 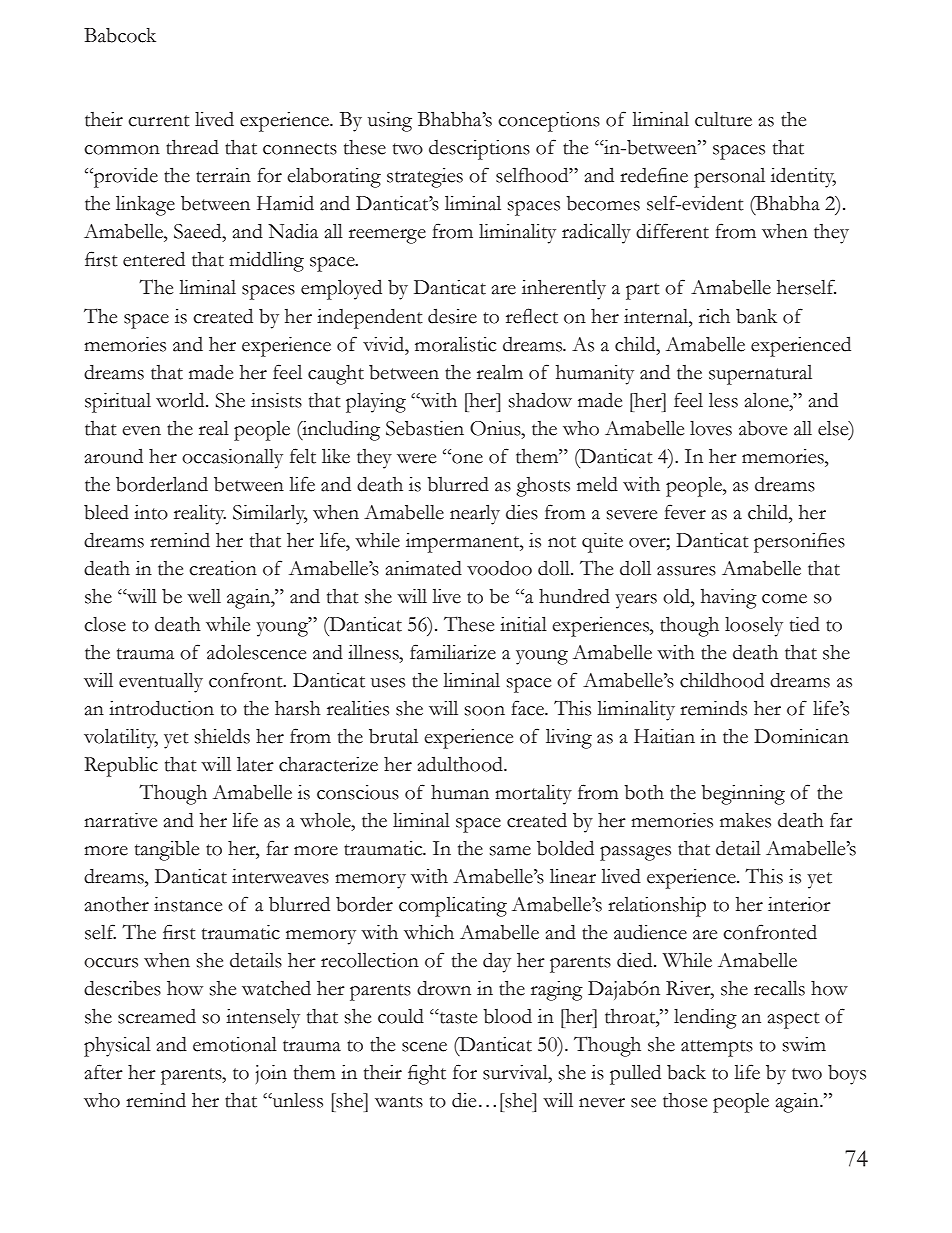 I want to click on culture, so click(x=723, y=119).
